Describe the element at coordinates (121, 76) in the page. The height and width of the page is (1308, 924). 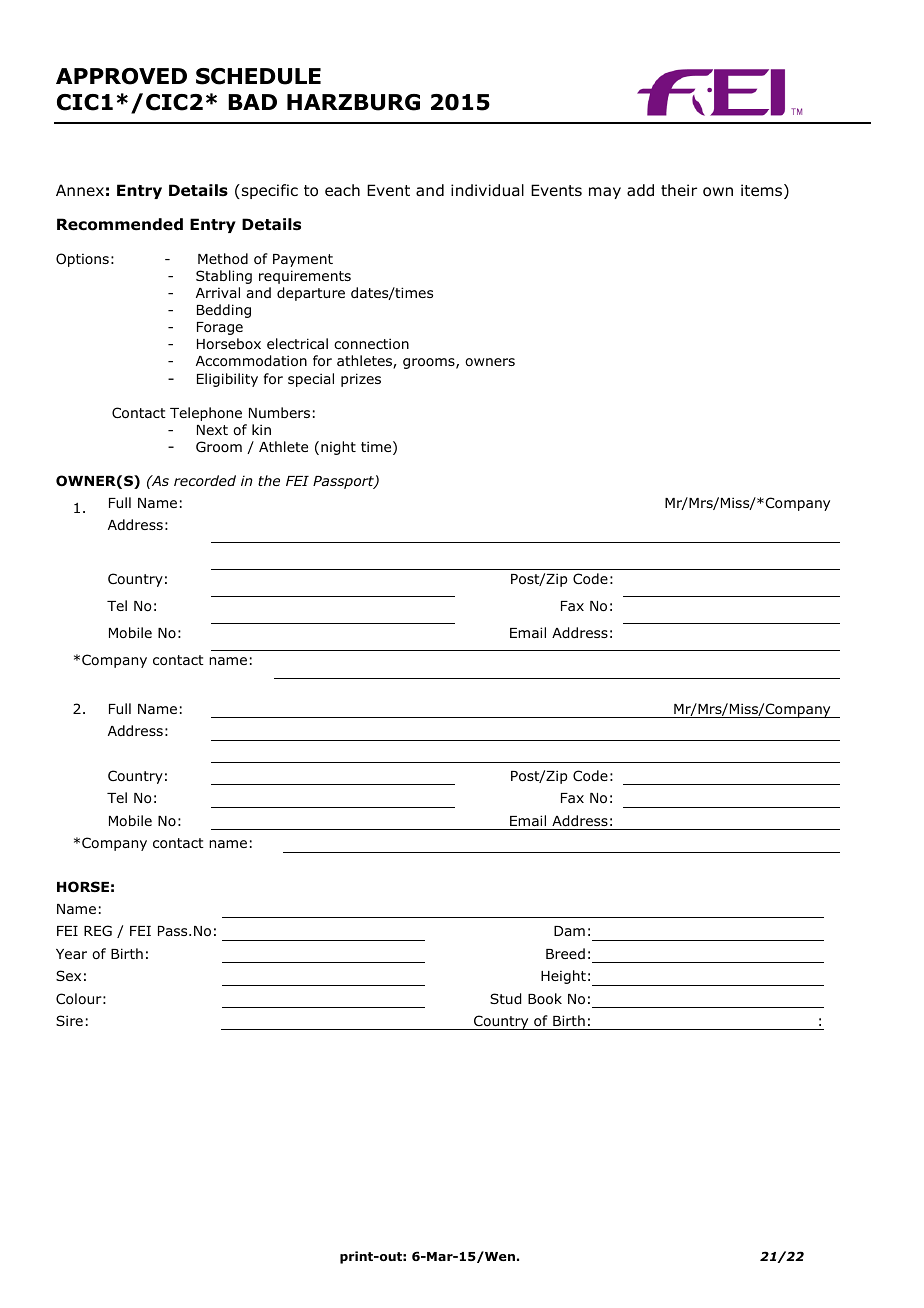
I see `APPROVED` at that location.
